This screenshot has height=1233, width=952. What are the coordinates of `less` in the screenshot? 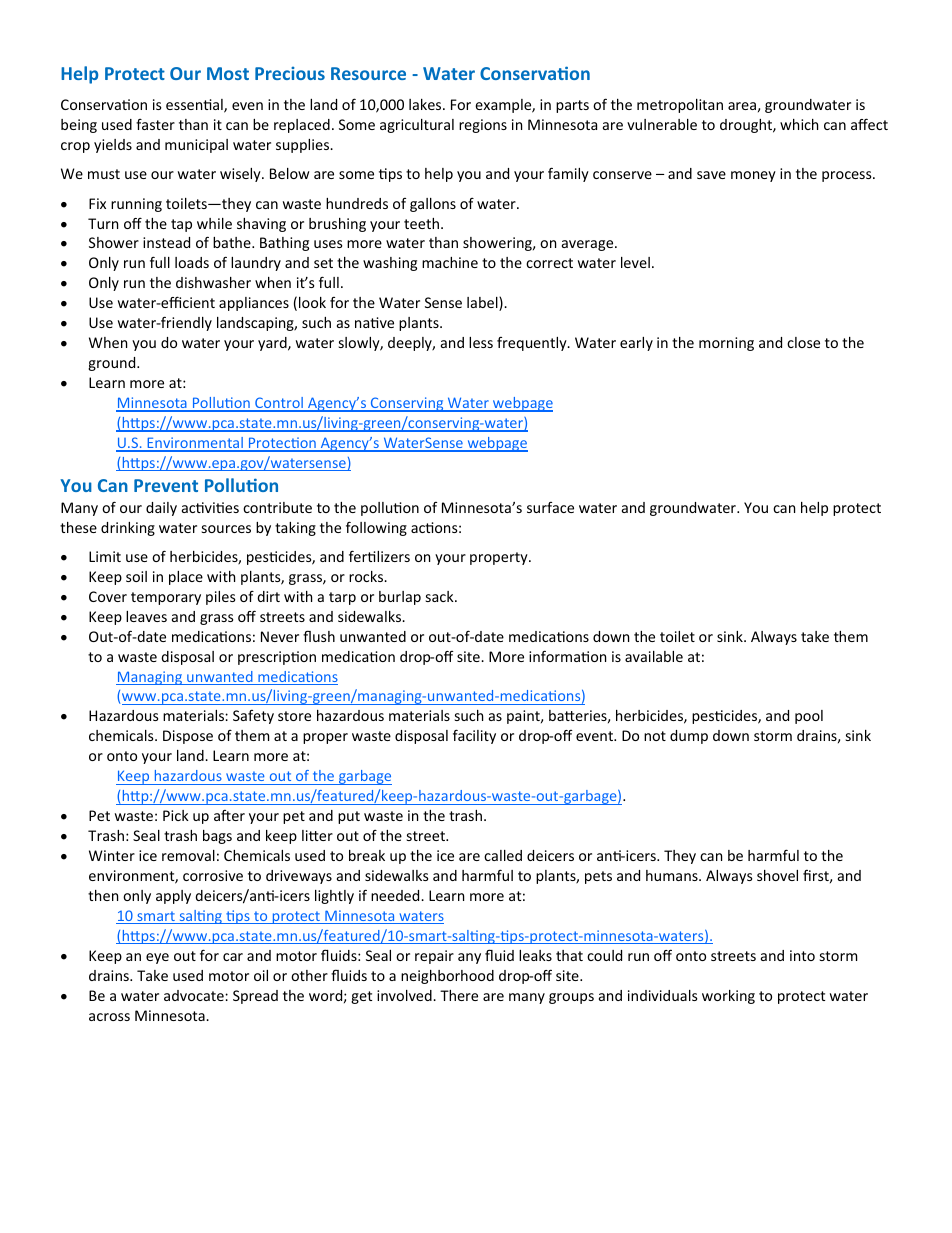 It's located at (481, 342).
